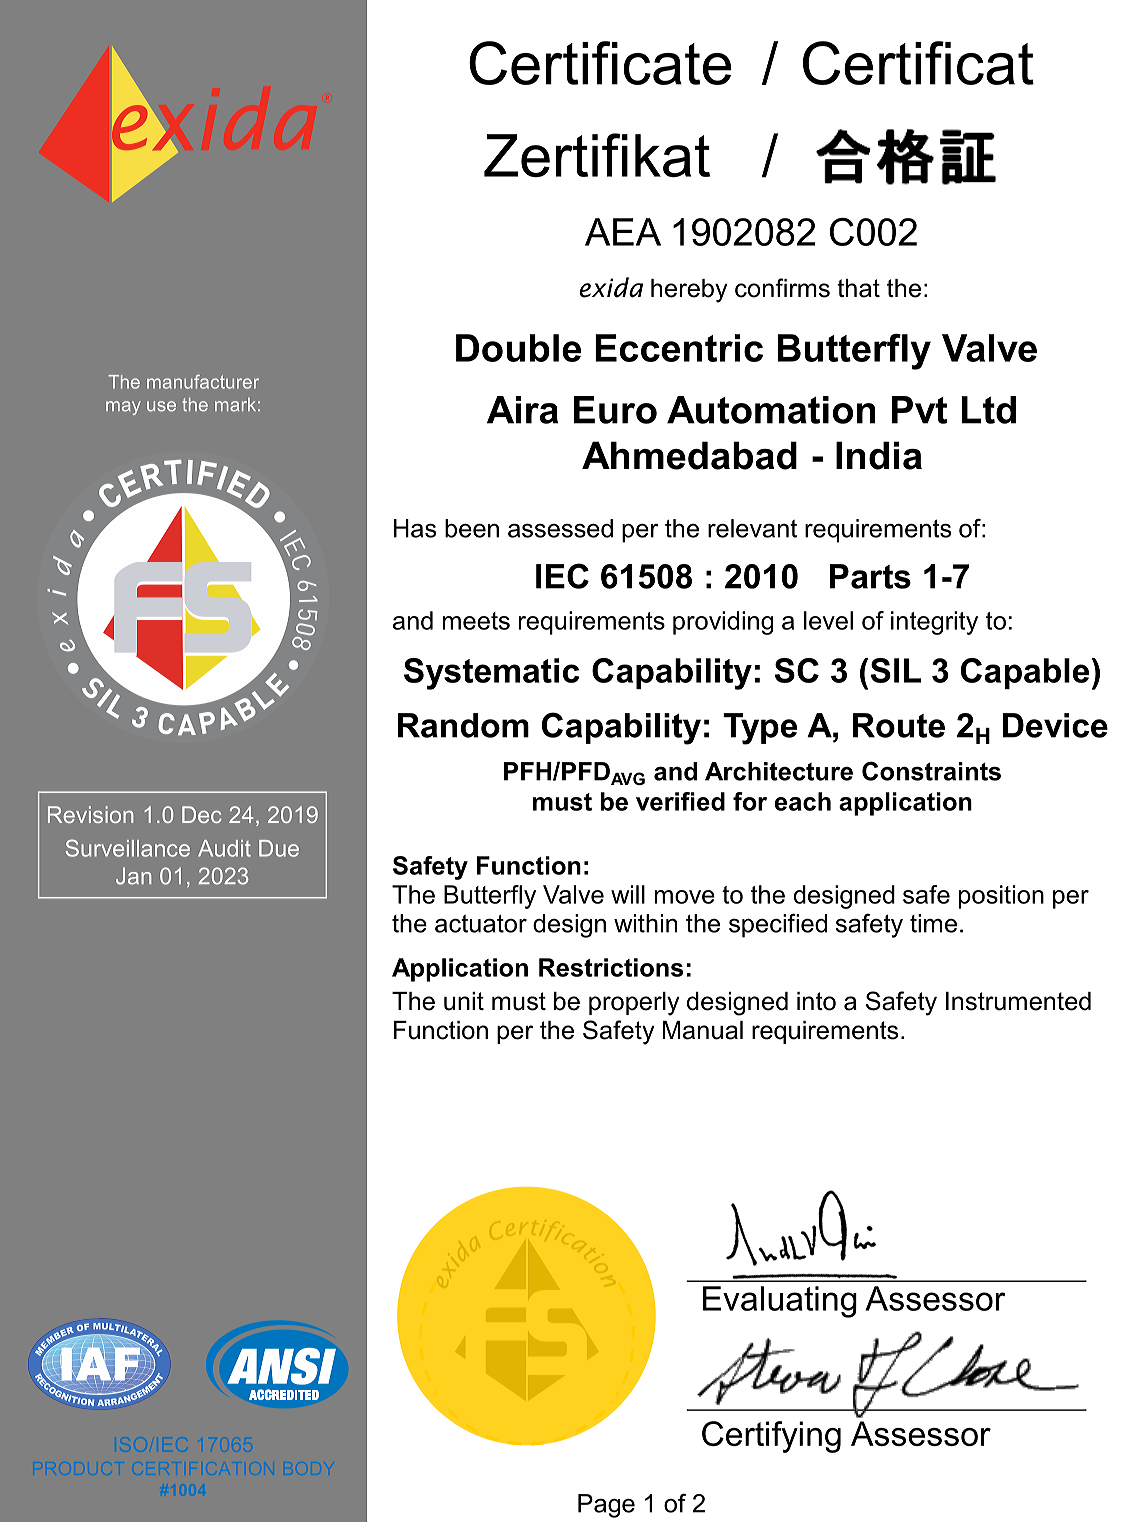 This screenshot has height=1522, width=1142. I want to click on will, so click(628, 894).
